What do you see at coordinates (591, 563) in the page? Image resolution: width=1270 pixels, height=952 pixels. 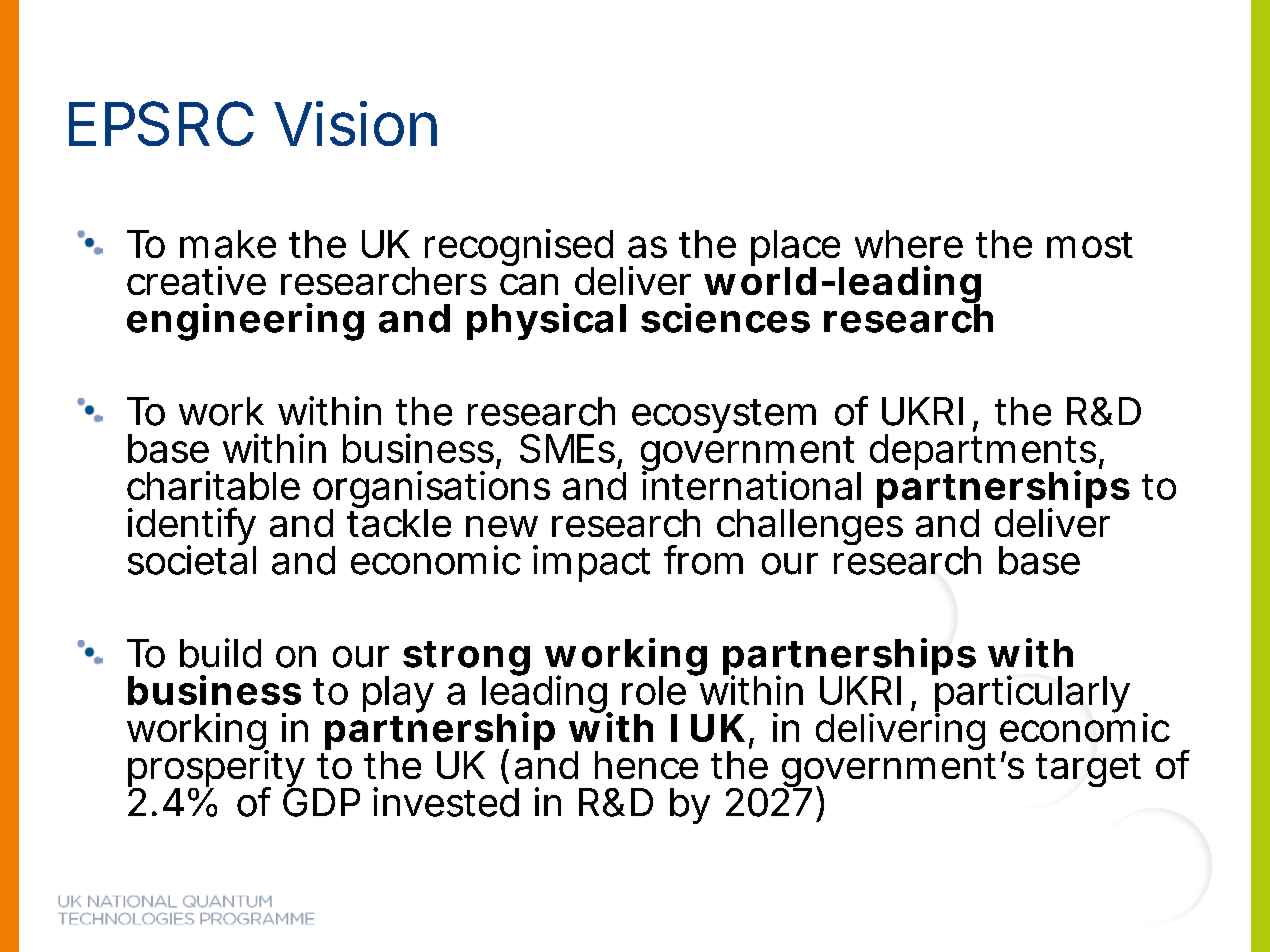 I see `impact` at bounding box center [591, 563].
